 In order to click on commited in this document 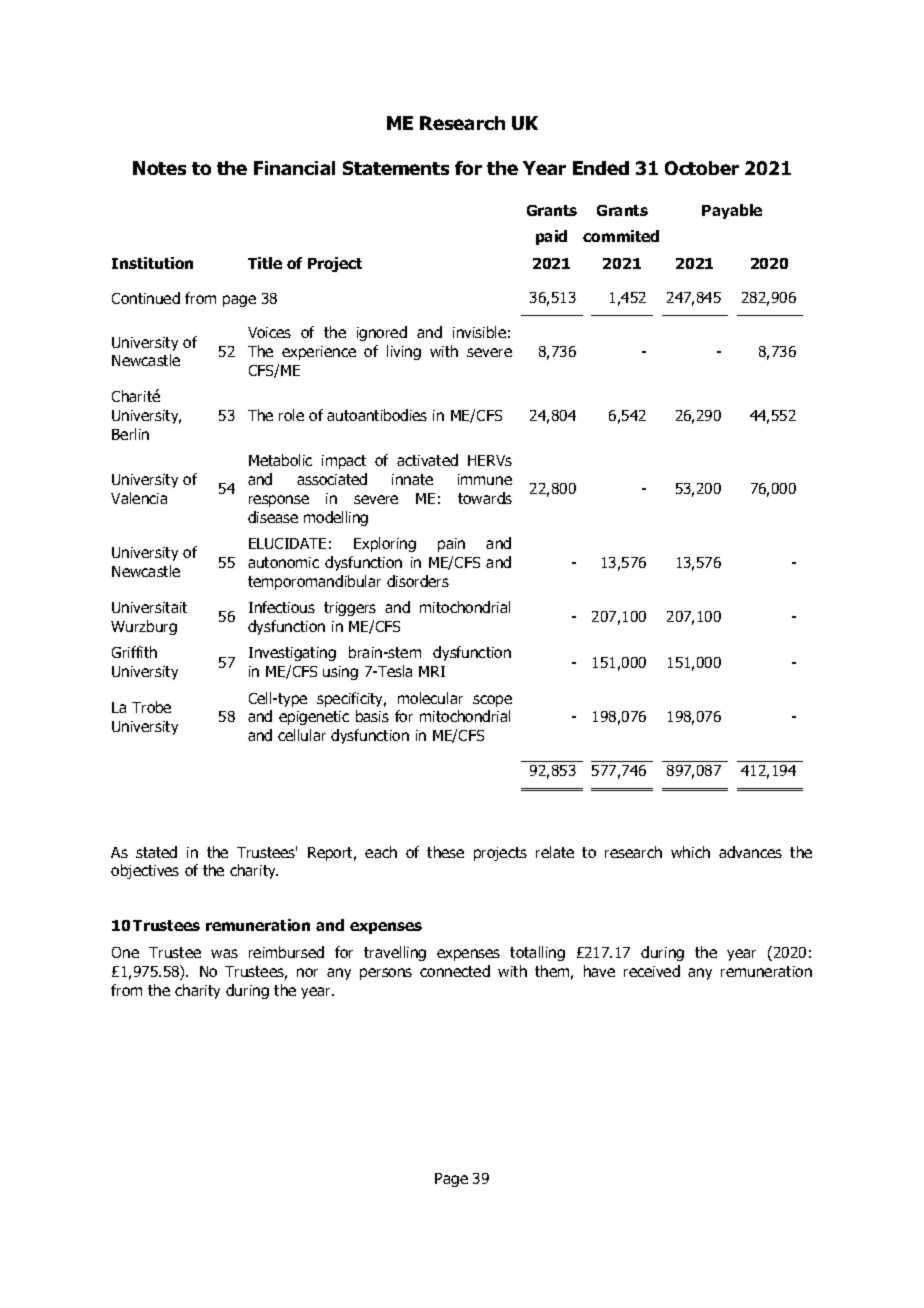, I will do `click(621, 236)`.
